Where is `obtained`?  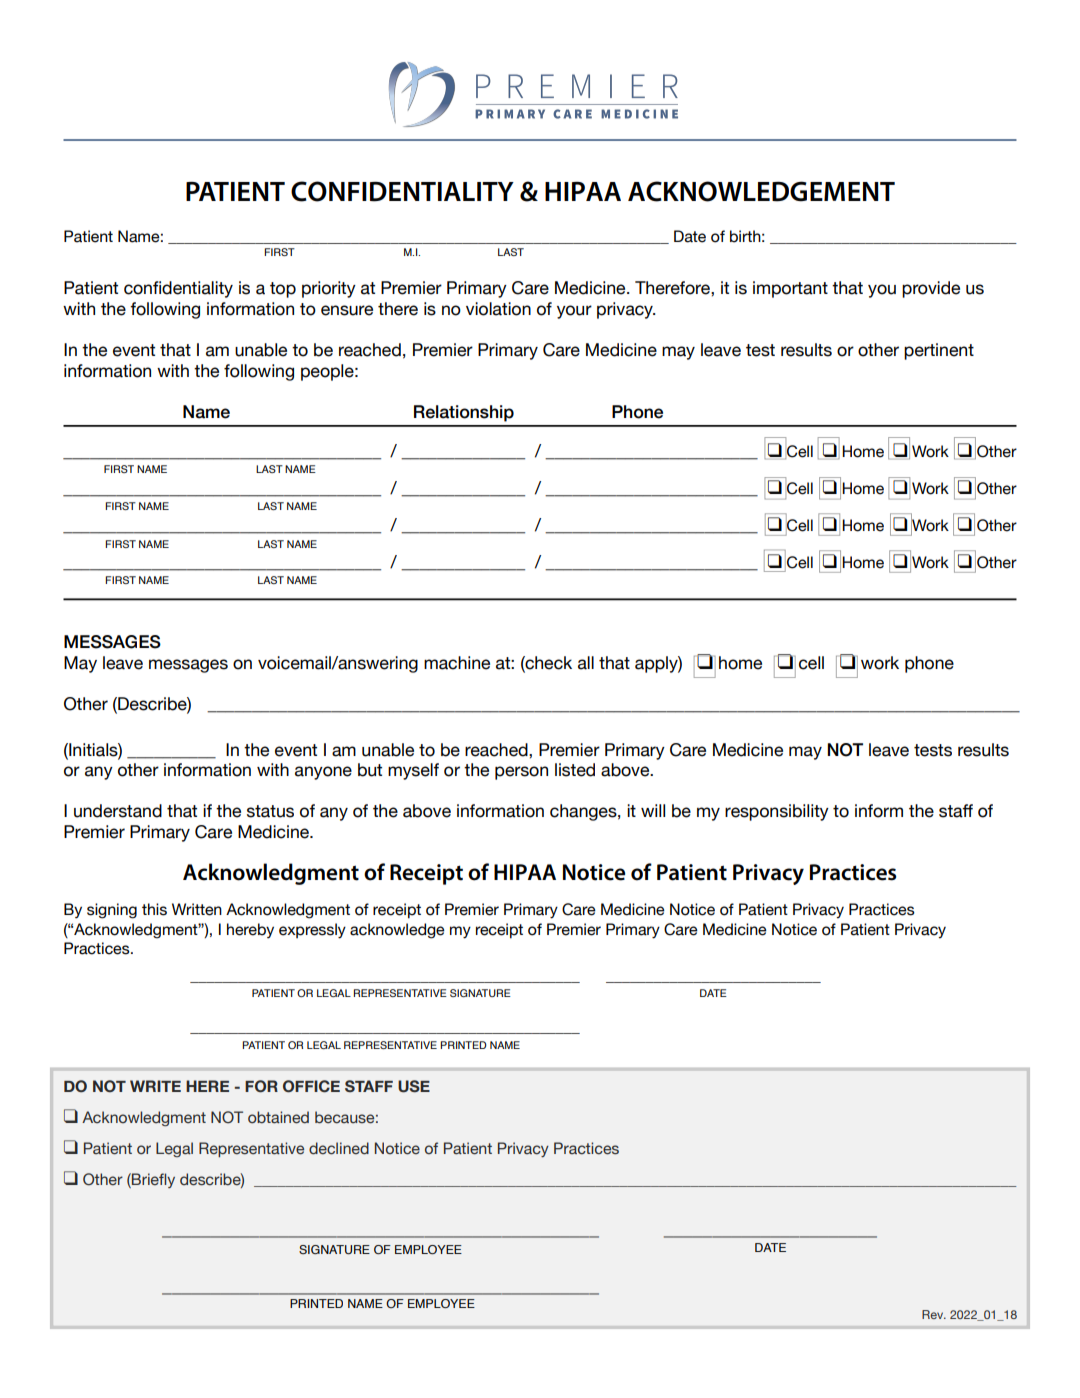 obtained is located at coordinates (278, 1117).
